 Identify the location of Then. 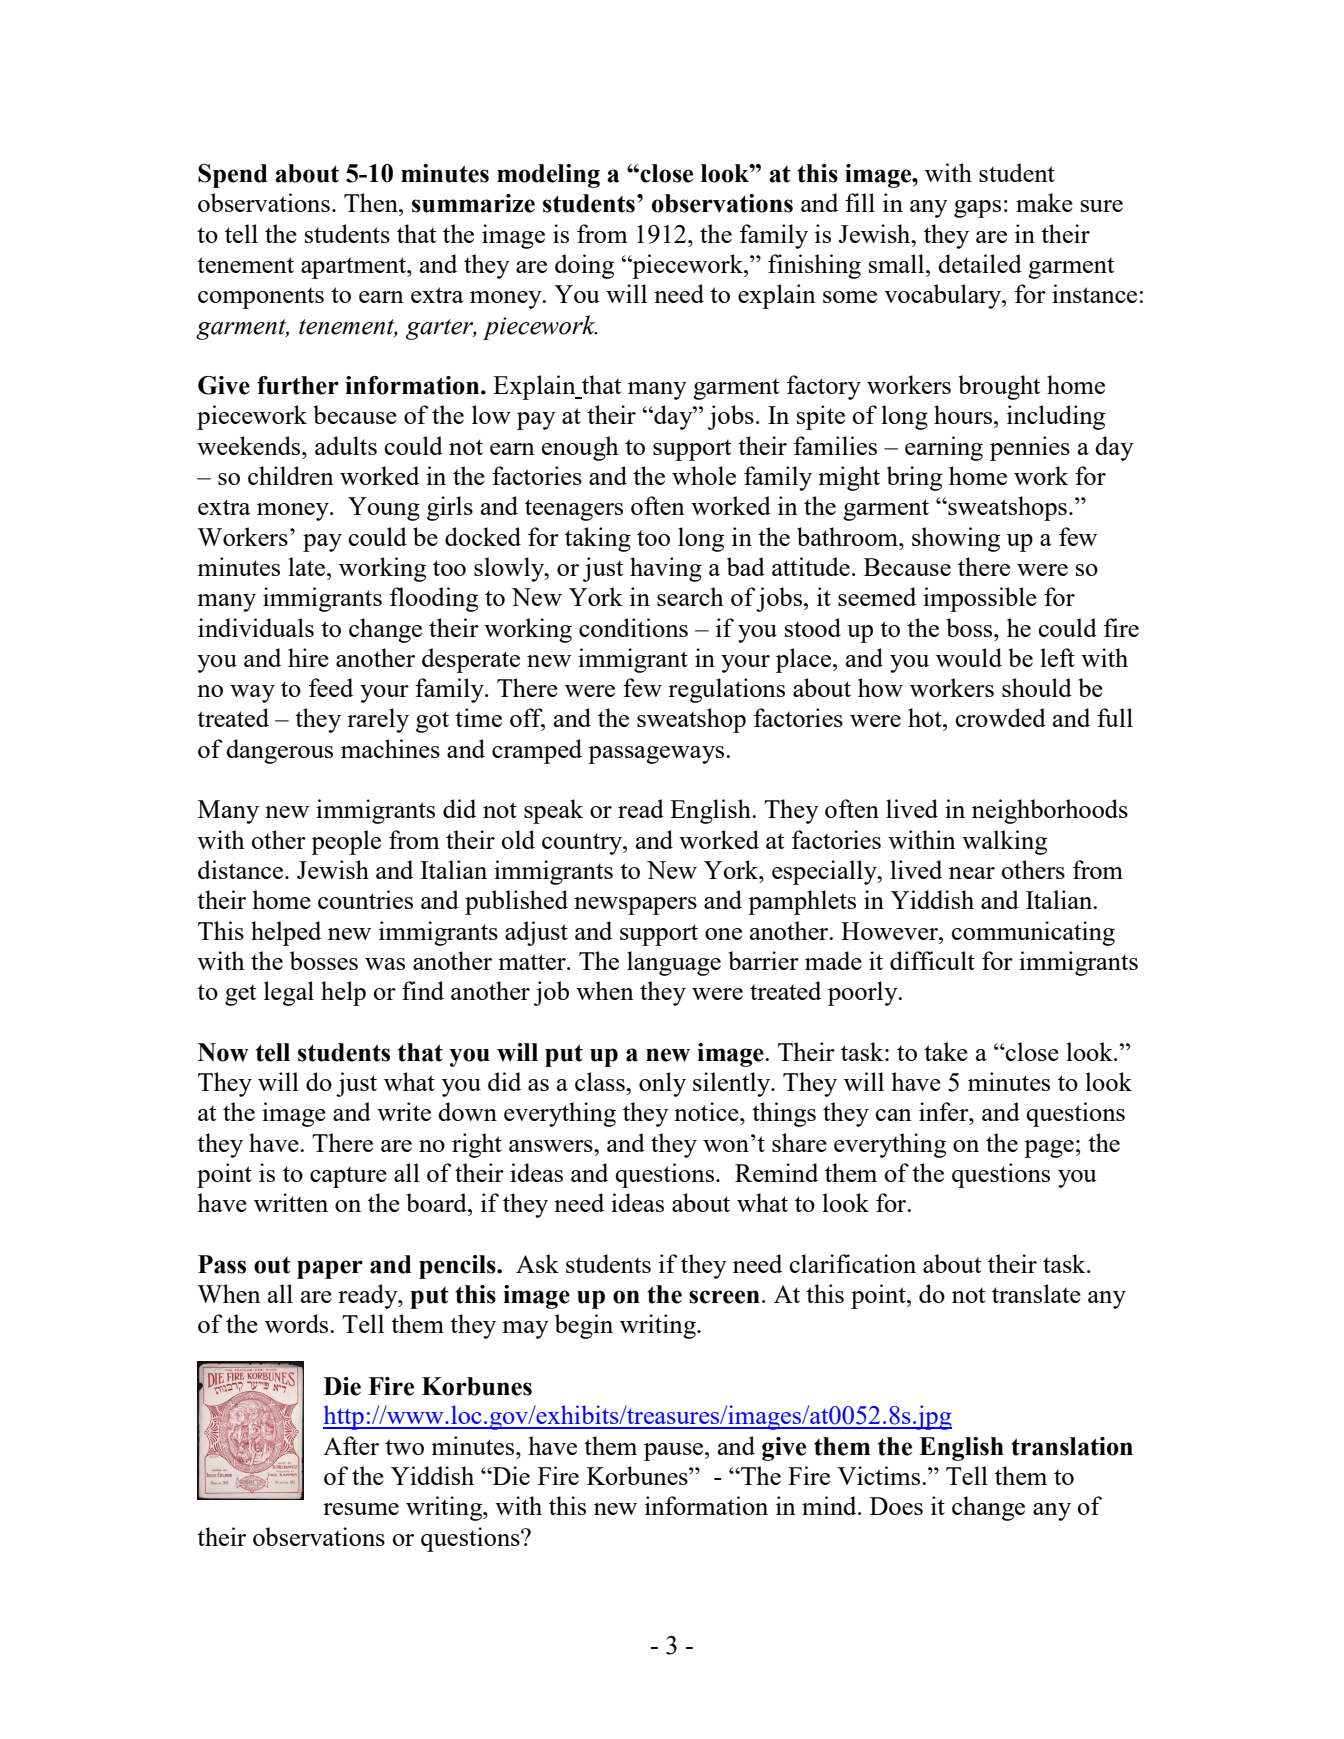
(372, 202).
